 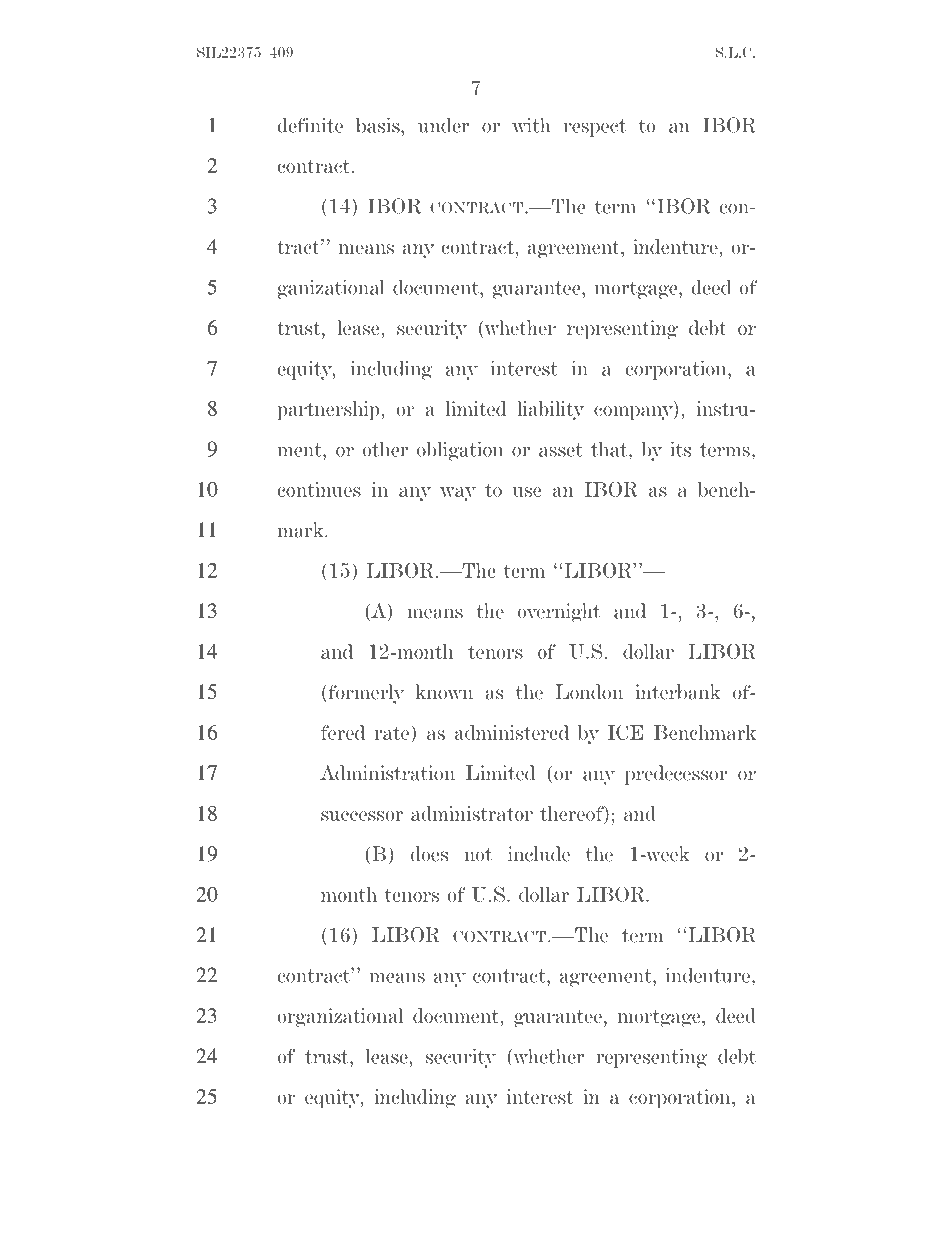 What do you see at coordinates (319, 489) in the document?
I see `continues` at bounding box center [319, 489].
